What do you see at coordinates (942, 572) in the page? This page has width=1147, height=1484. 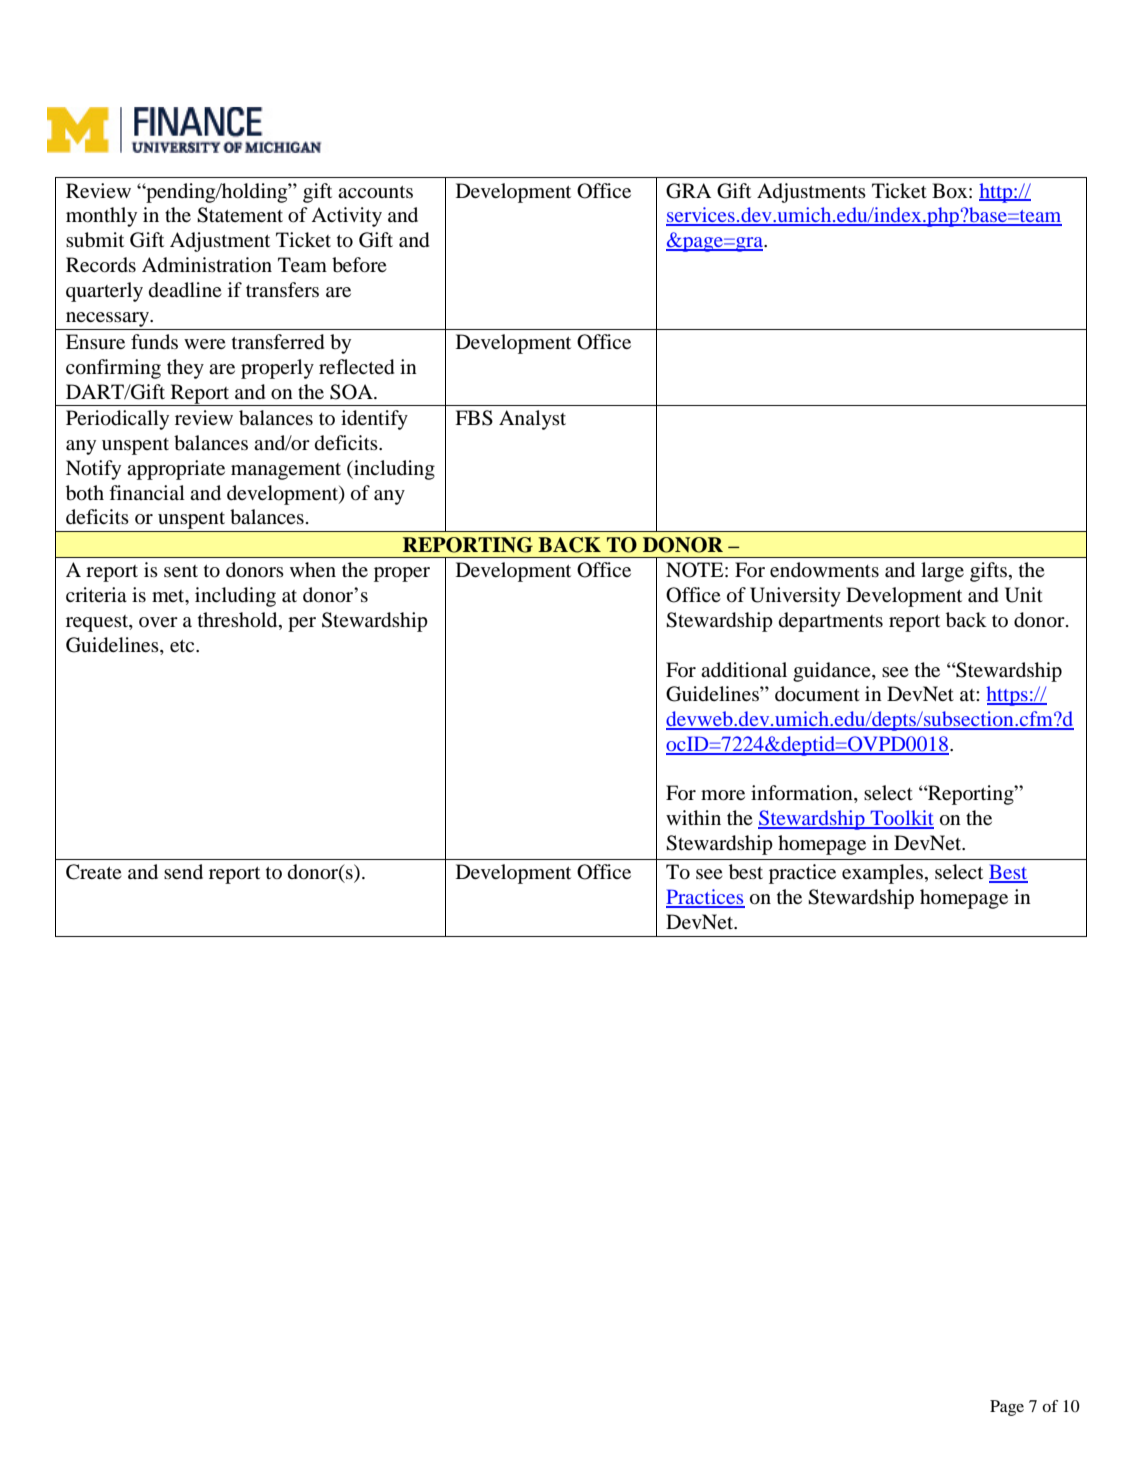 I see `large` at bounding box center [942, 572].
